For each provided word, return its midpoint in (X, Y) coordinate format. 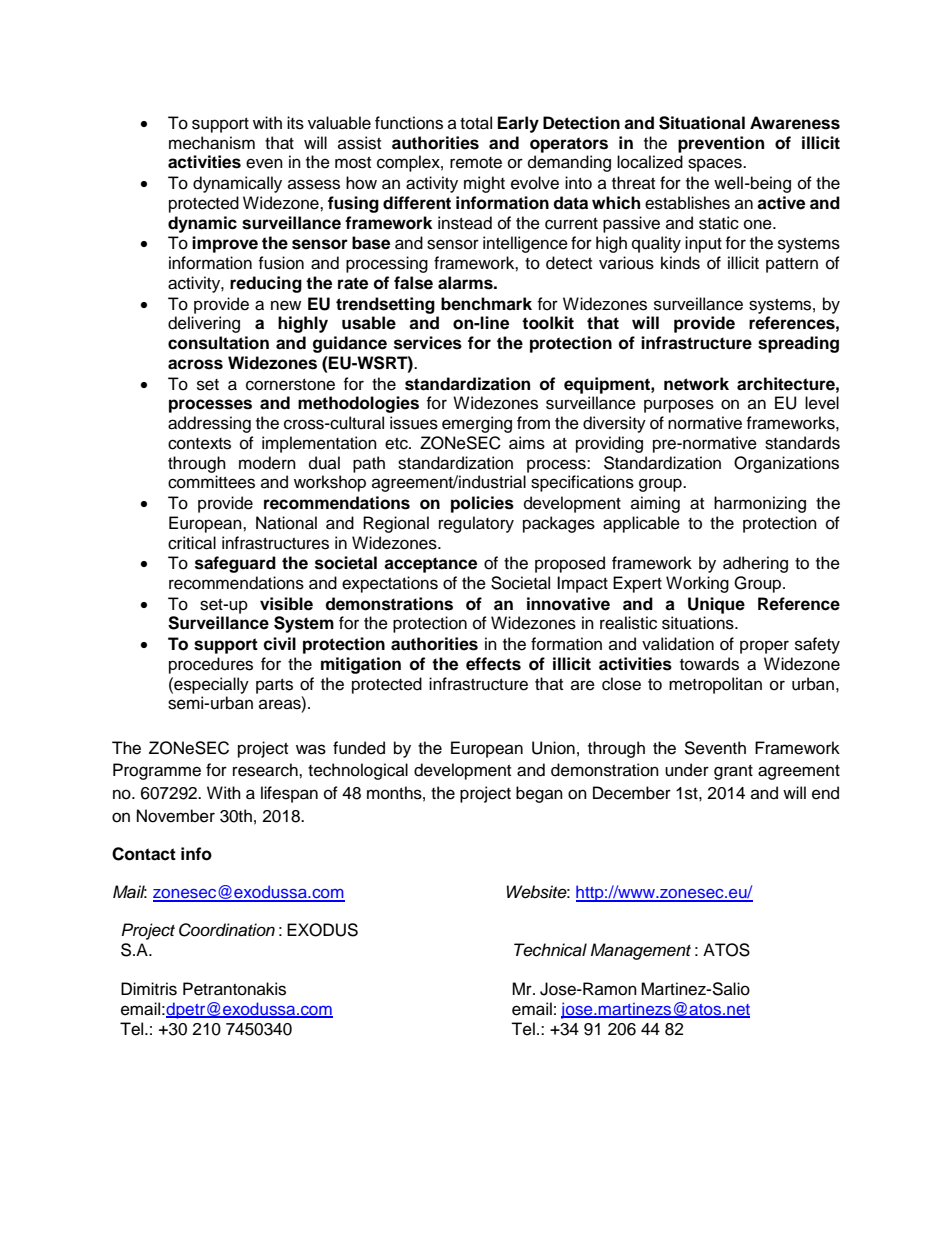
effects (493, 664)
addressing (209, 424)
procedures (211, 665)
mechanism (212, 143)
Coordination (227, 930)
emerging (477, 424)
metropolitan (715, 685)
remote (476, 163)
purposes (679, 406)
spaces (716, 165)
